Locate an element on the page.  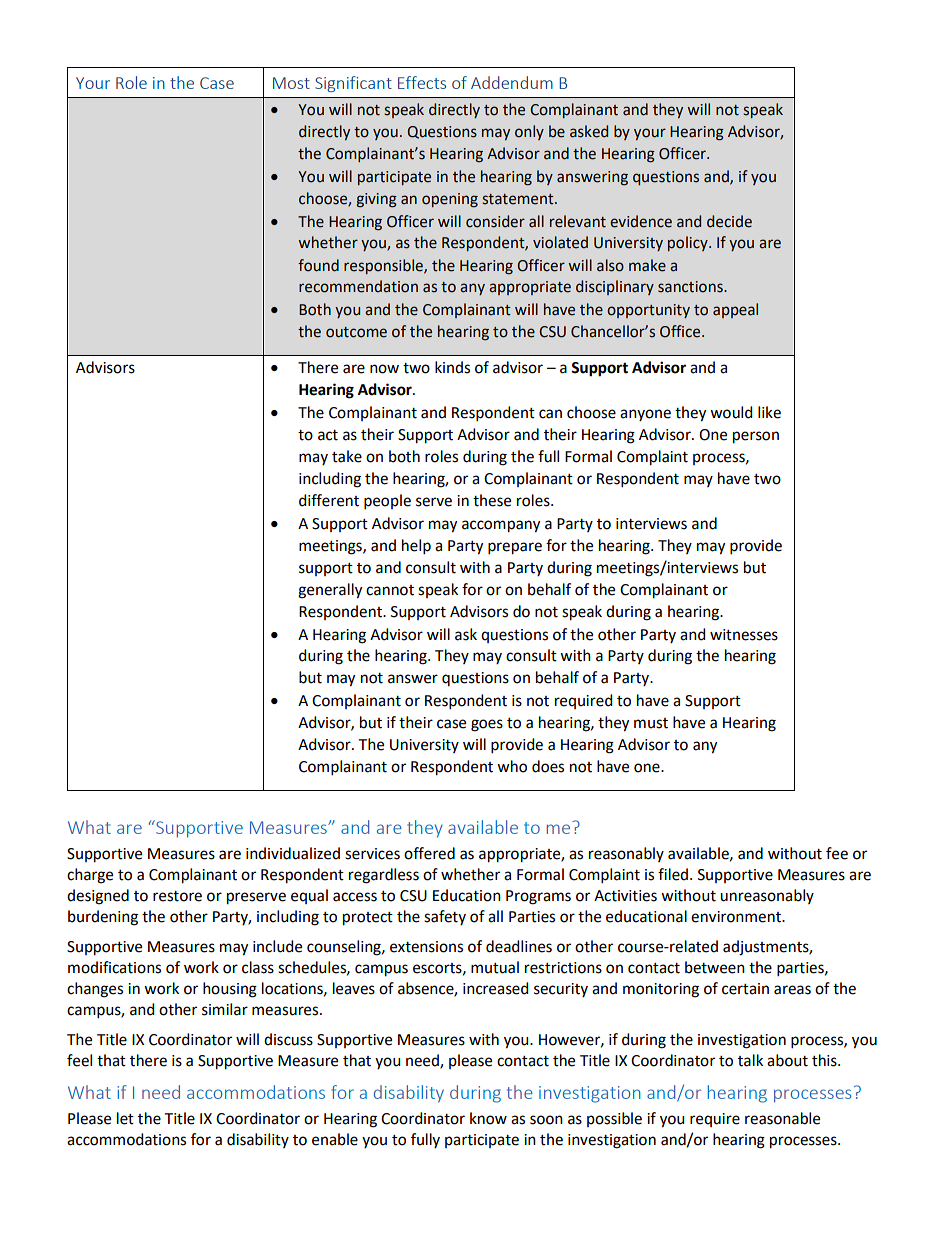
Effects is located at coordinates (422, 82).
